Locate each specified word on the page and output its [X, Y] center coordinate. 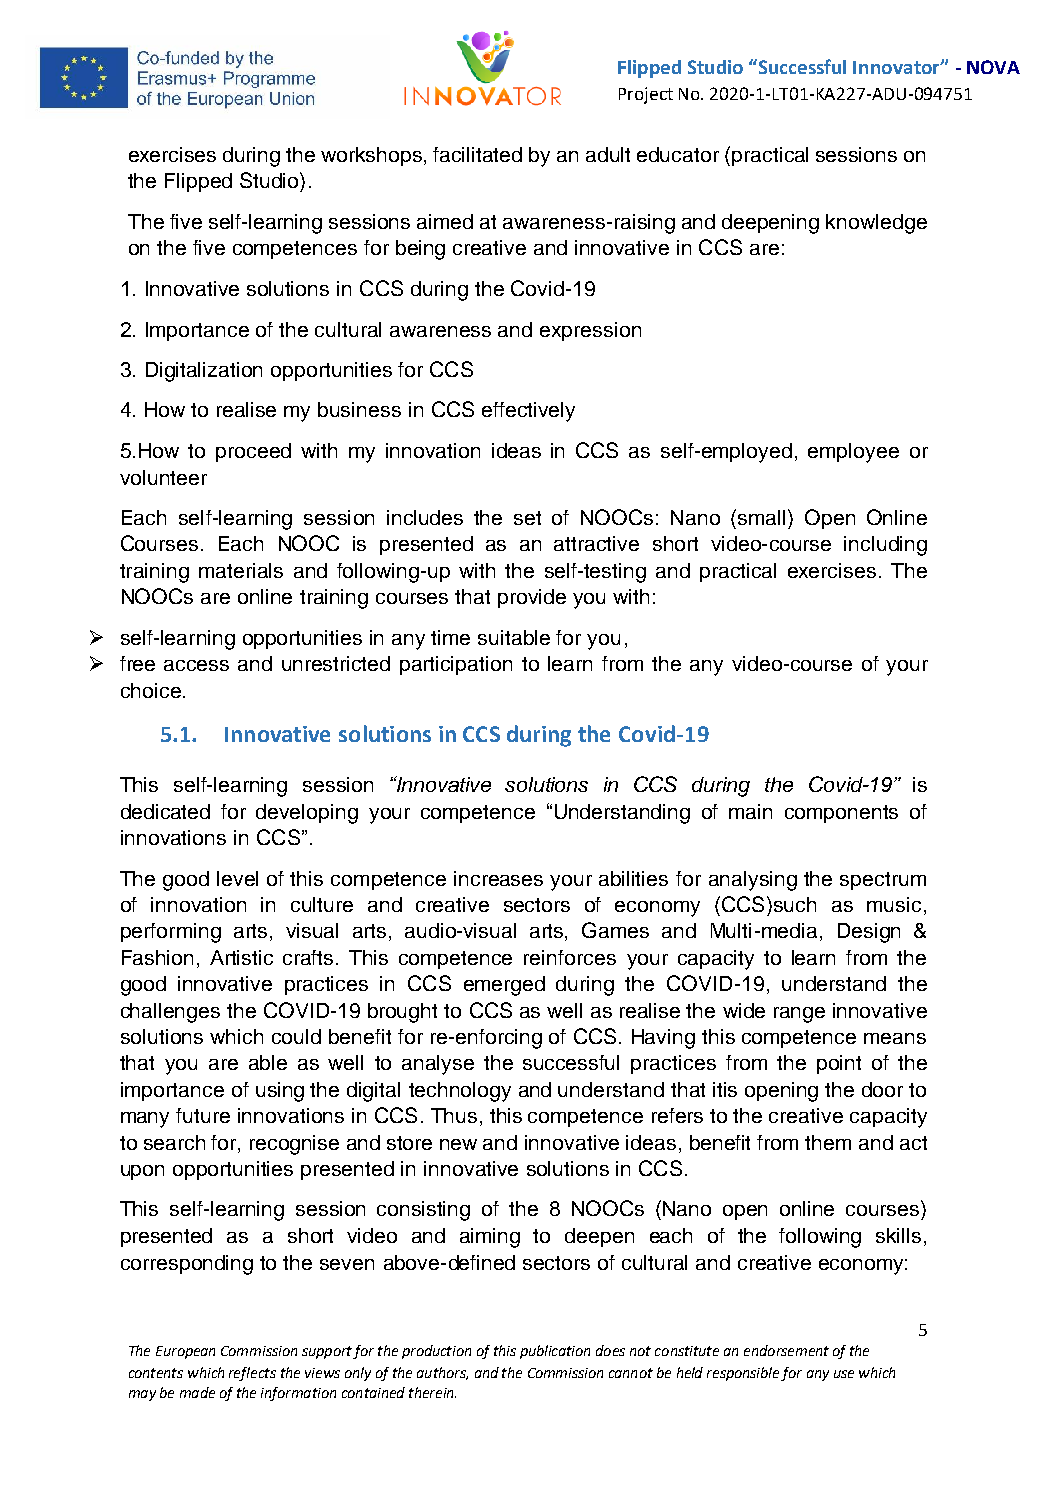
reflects [252, 1374]
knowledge [876, 224]
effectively [528, 412]
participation [456, 665]
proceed [253, 452]
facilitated [477, 154]
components [841, 814]
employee [853, 453]
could [296, 1036]
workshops [373, 156]
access [196, 665]
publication [555, 1352]
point [839, 1064]
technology [460, 1092]
